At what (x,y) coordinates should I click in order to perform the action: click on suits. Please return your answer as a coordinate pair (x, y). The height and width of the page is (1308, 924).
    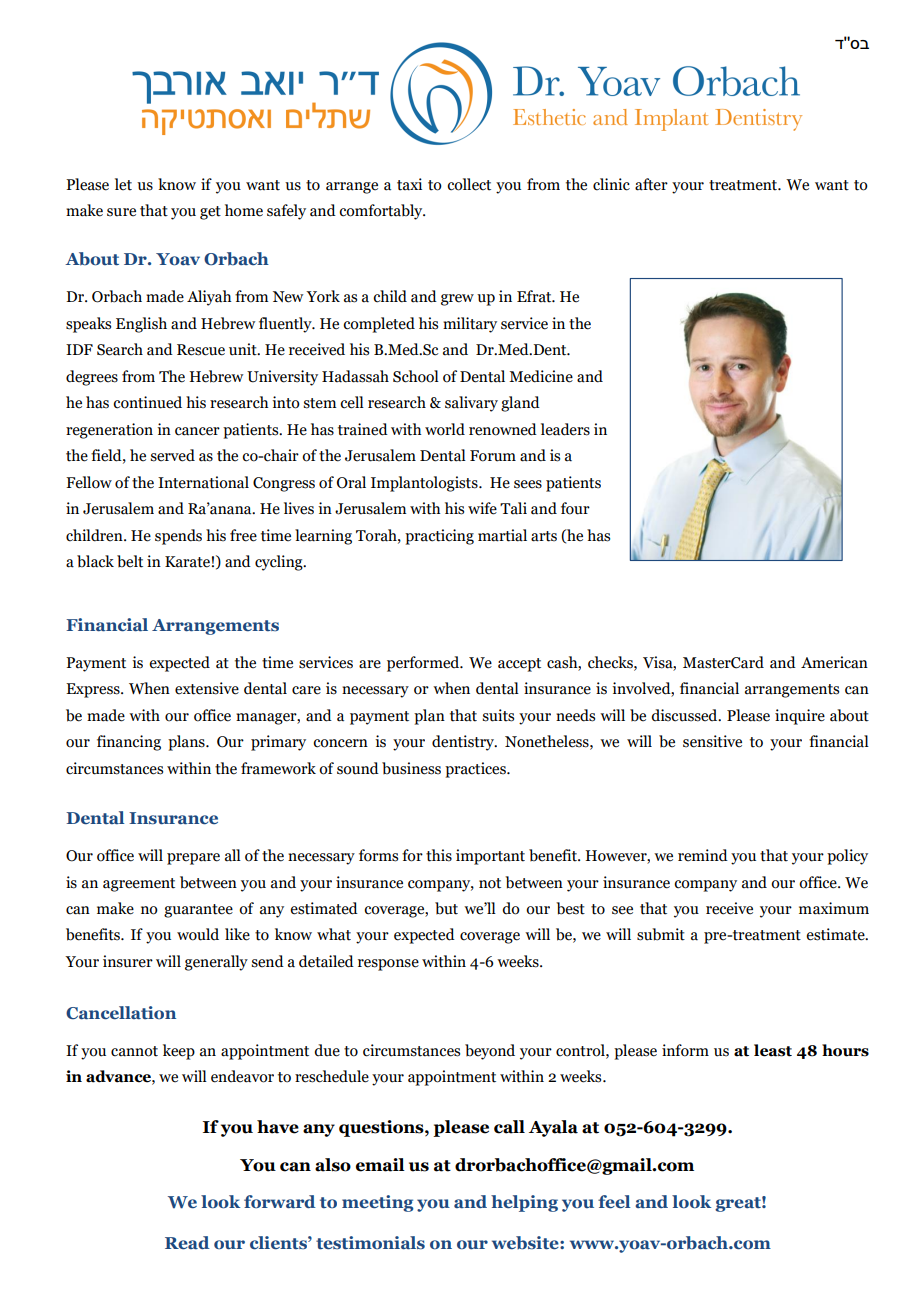
    Looking at the image, I should click on (498, 715).
